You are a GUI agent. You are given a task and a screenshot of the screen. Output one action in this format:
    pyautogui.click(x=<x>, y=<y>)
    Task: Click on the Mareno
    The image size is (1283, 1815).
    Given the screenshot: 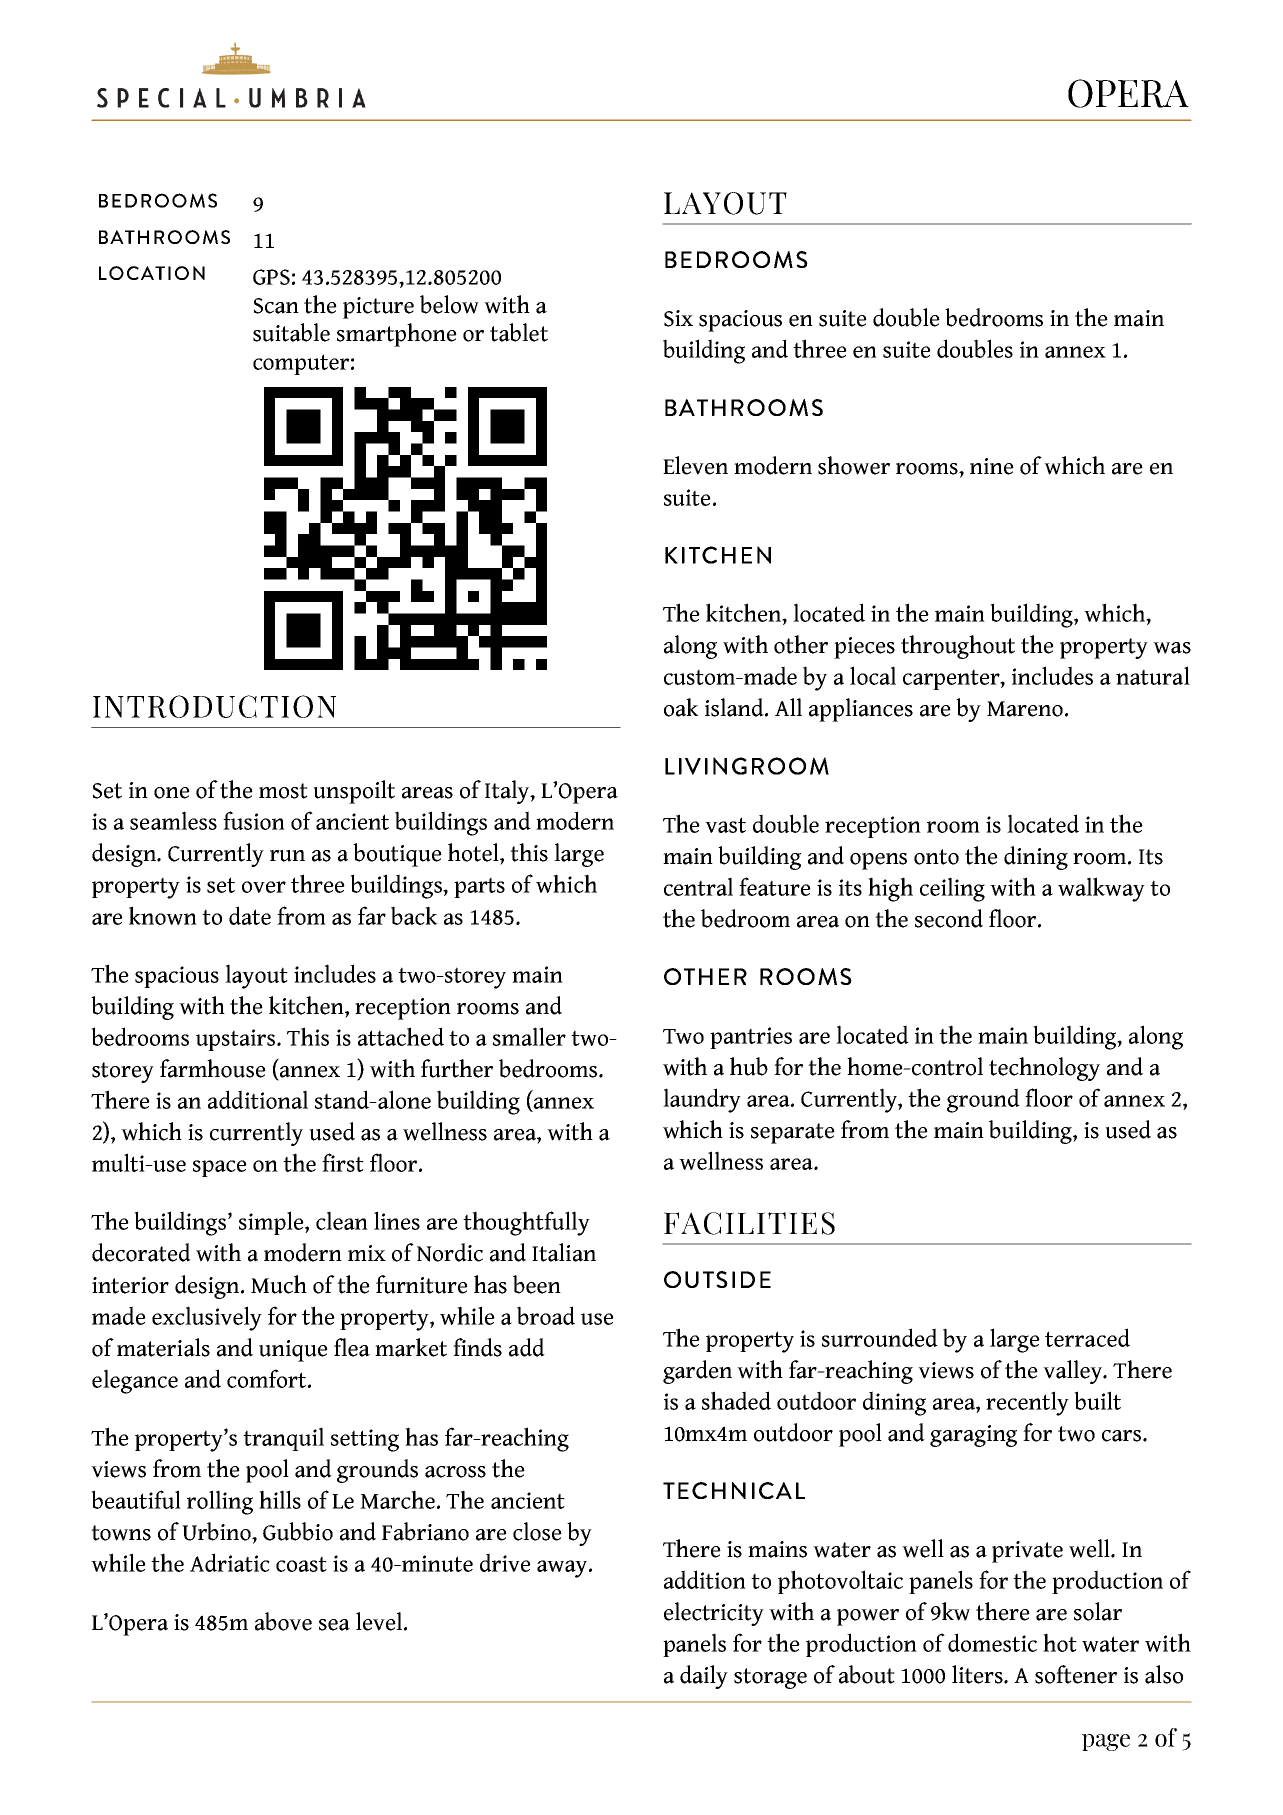 What is the action you would take?
    pyautogui.click(x=1025, y=709)
